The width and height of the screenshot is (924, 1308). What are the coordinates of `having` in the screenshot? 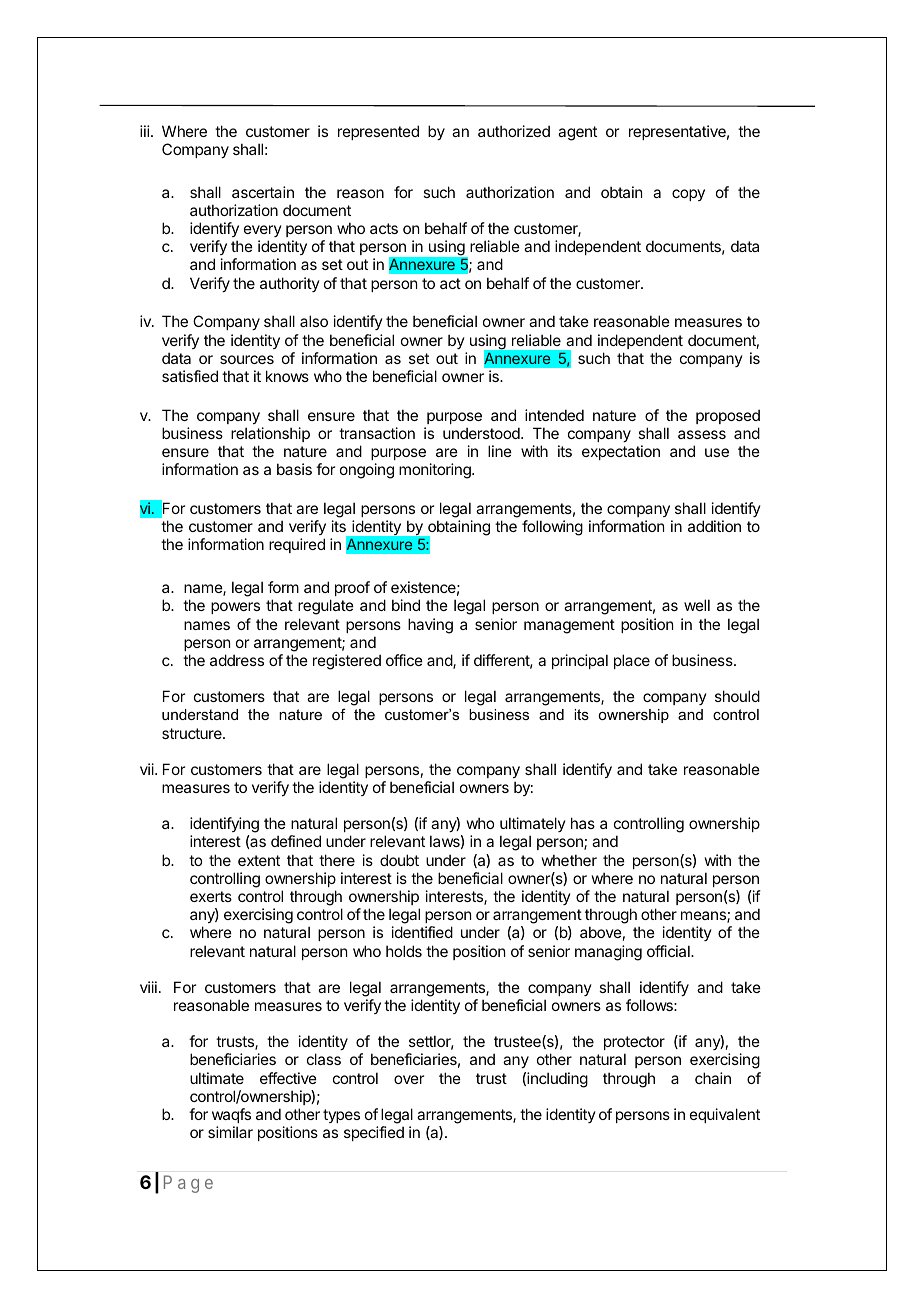 It's located at (430, 626).
